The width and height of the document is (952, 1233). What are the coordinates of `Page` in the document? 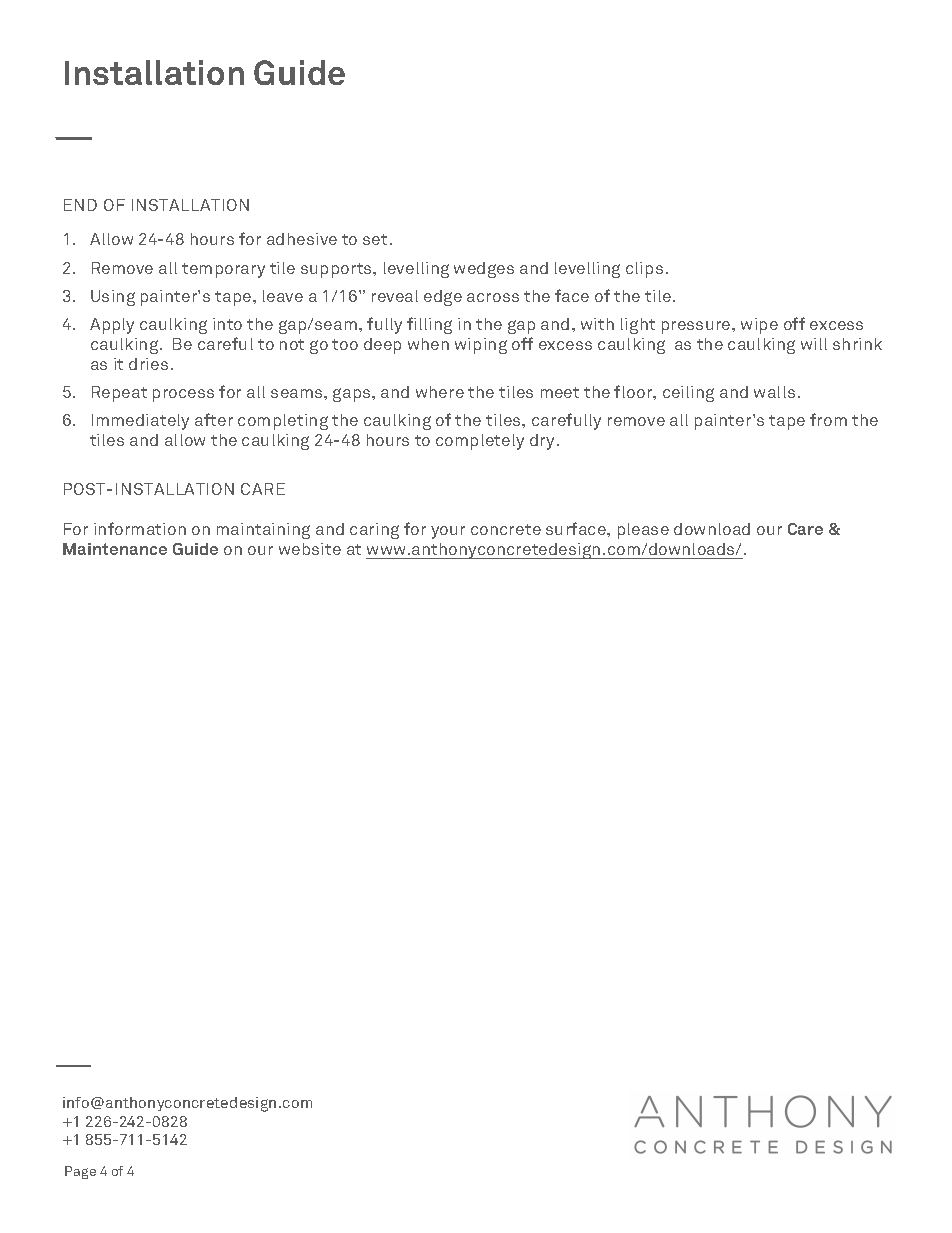 It's located at (80, 1172).
